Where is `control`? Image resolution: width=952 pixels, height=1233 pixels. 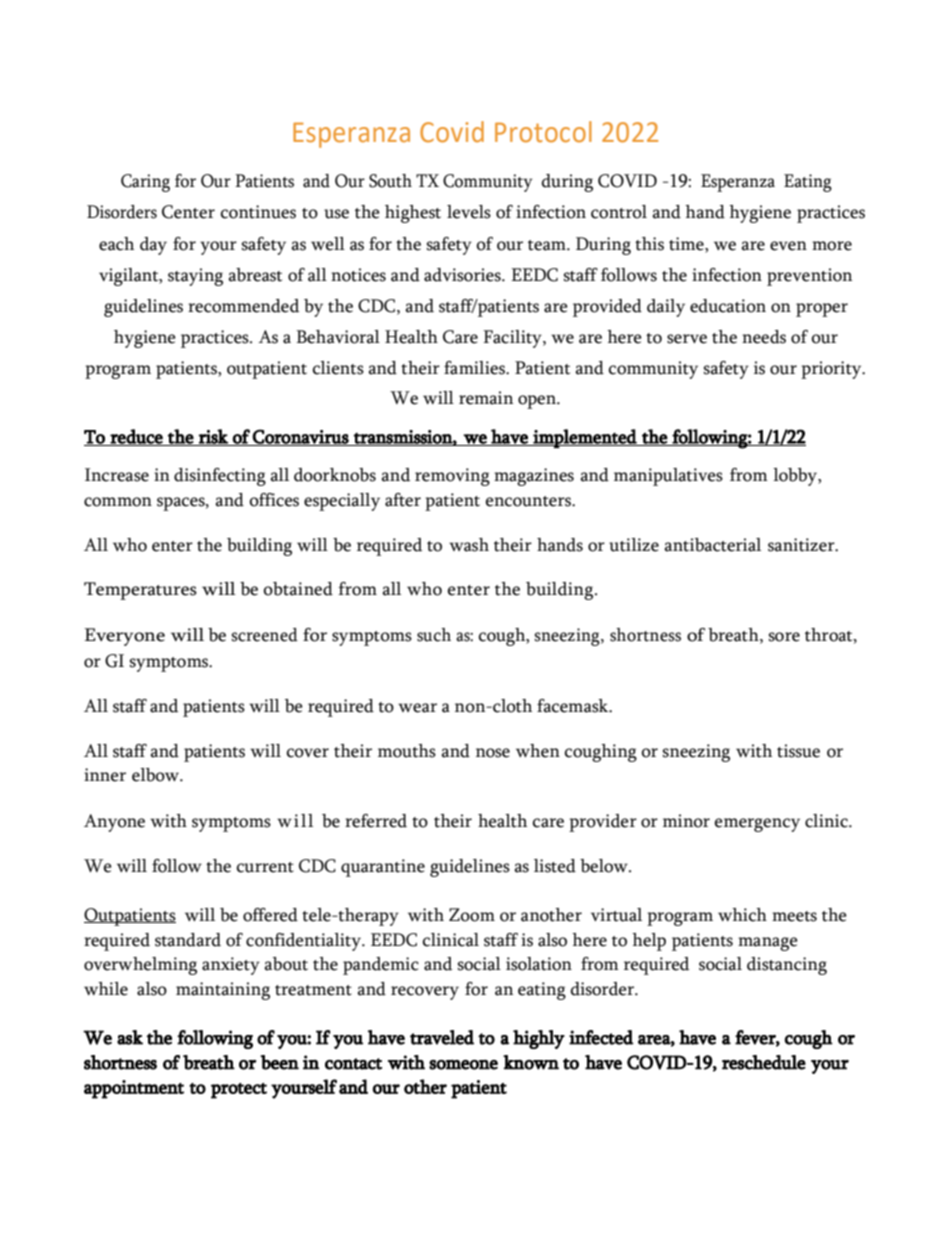
control is located at coordinates (619, 212).
